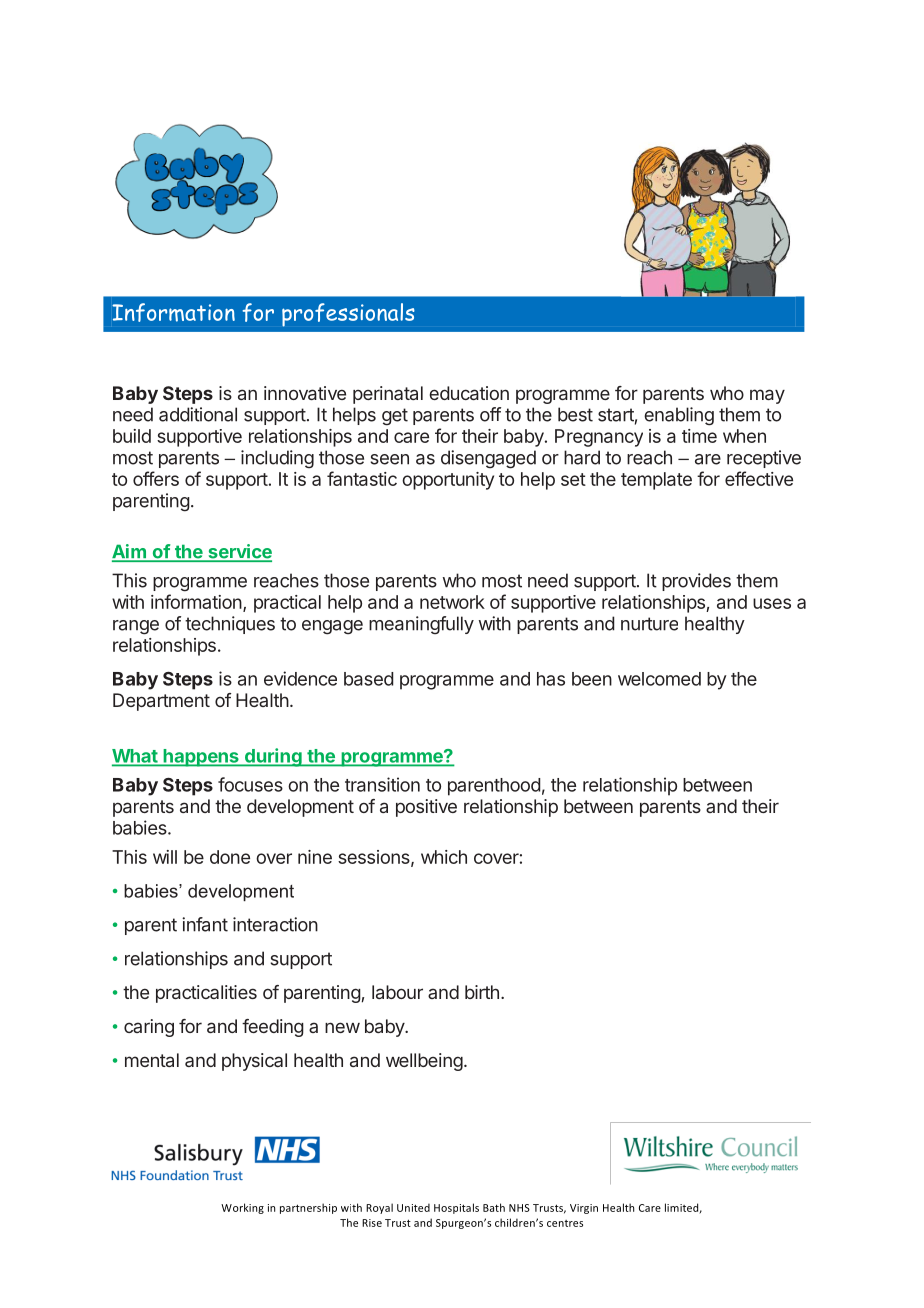 This screenshot has height=1308, width=924. Describe the element at coordinates (456, 1208) in the screenshot. I see `Hospitals` at that location.
